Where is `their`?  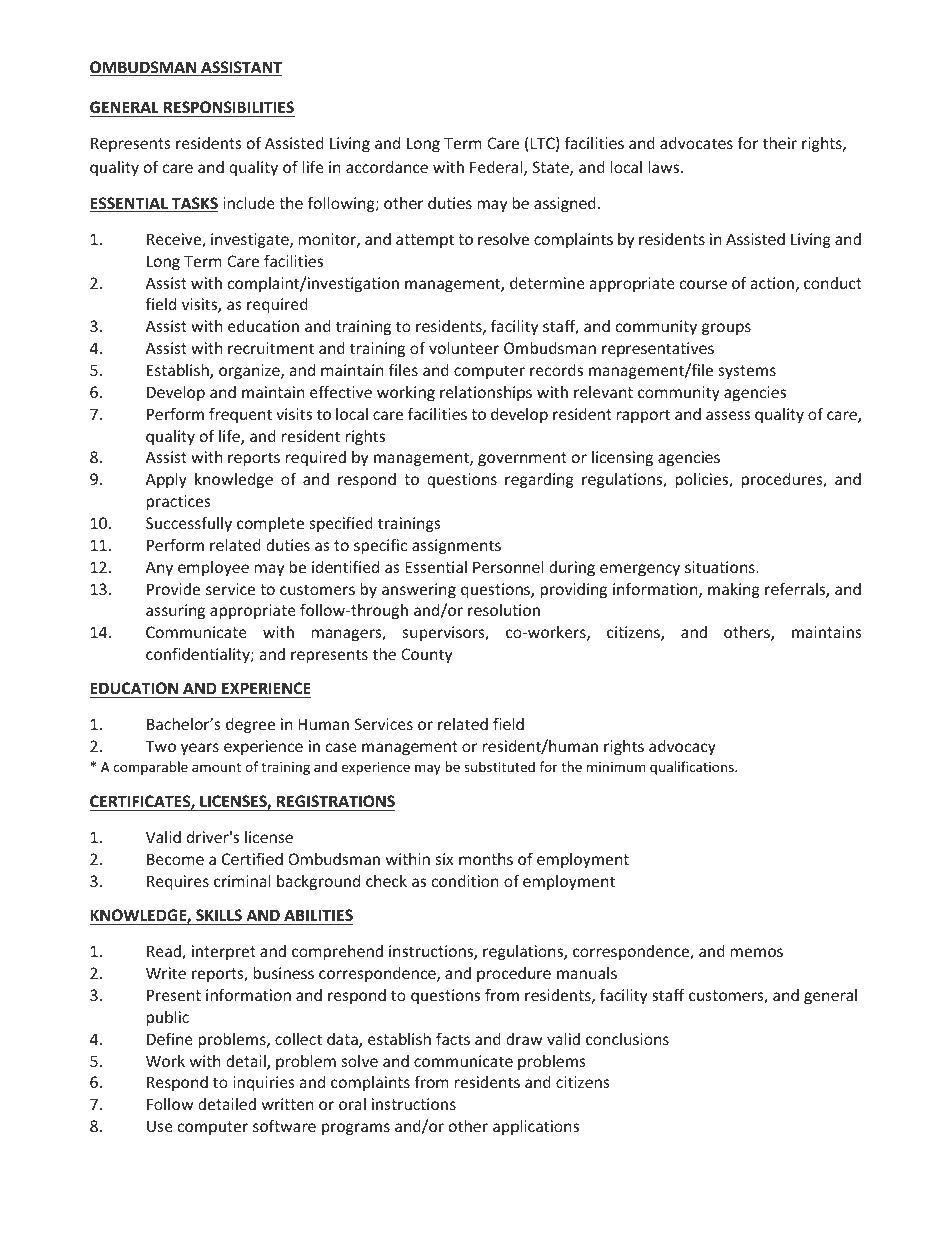 their is located at coordinates (780, 143).
